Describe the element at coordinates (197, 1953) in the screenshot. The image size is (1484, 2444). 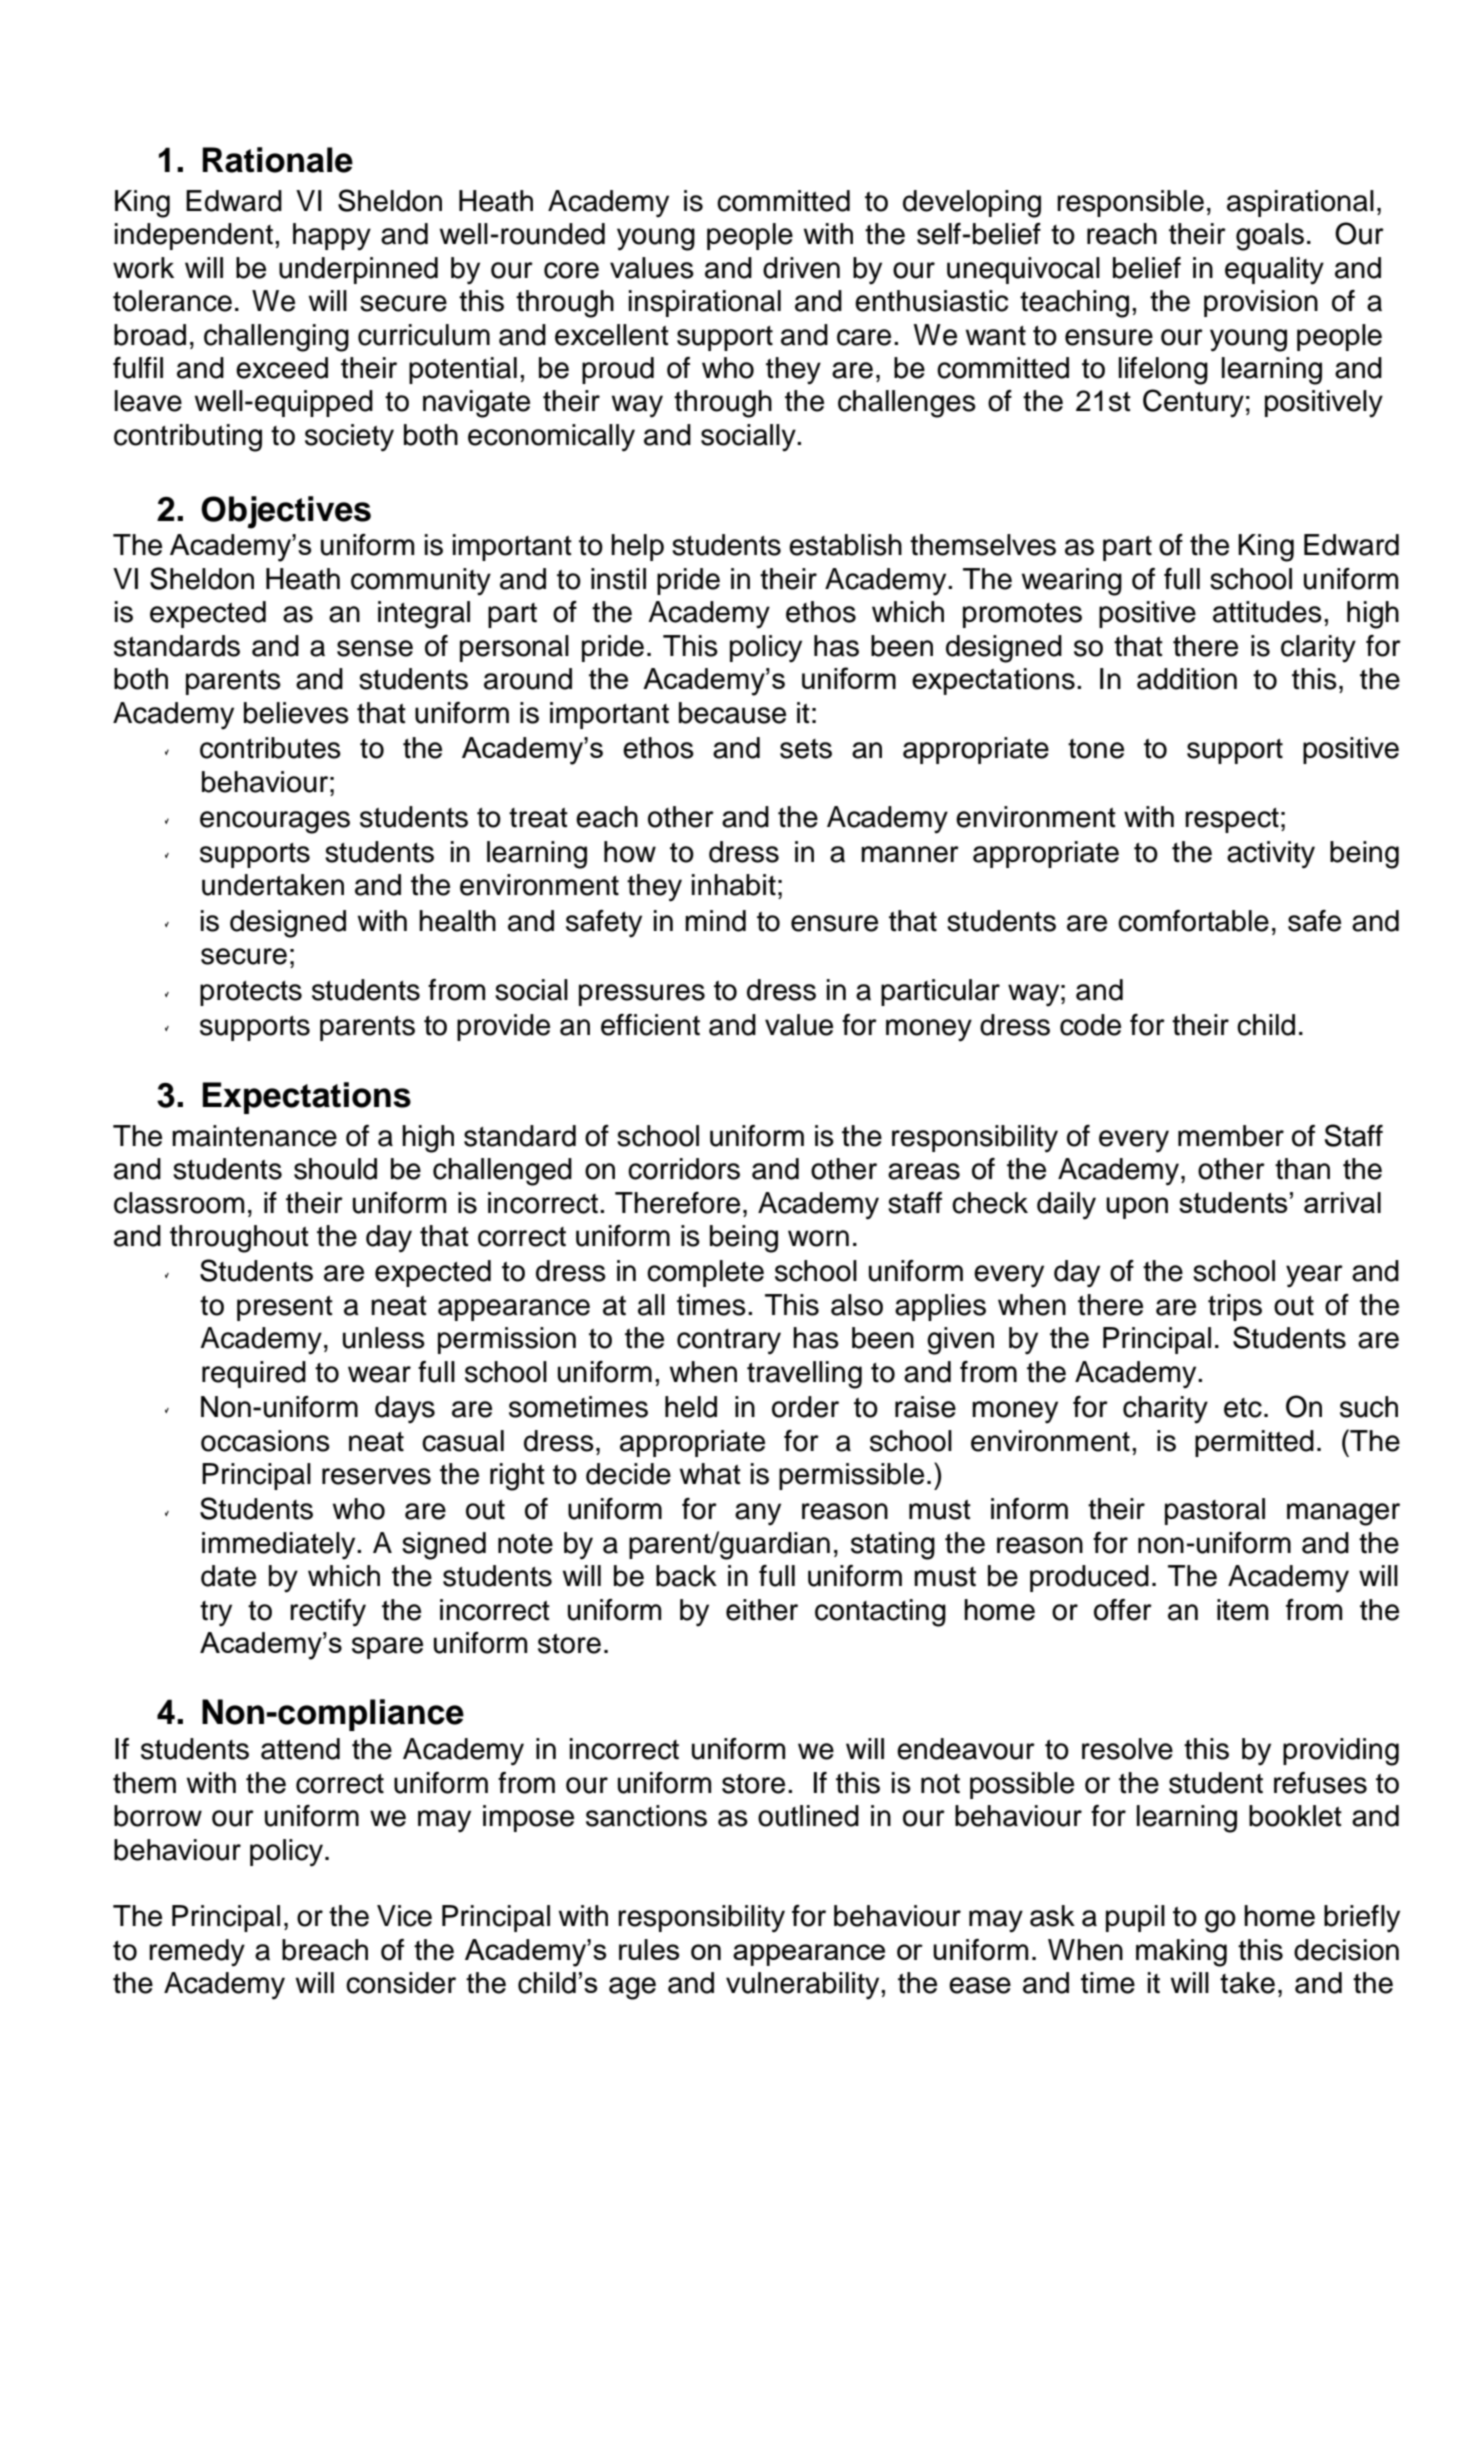
I see `remedy` at that location.
